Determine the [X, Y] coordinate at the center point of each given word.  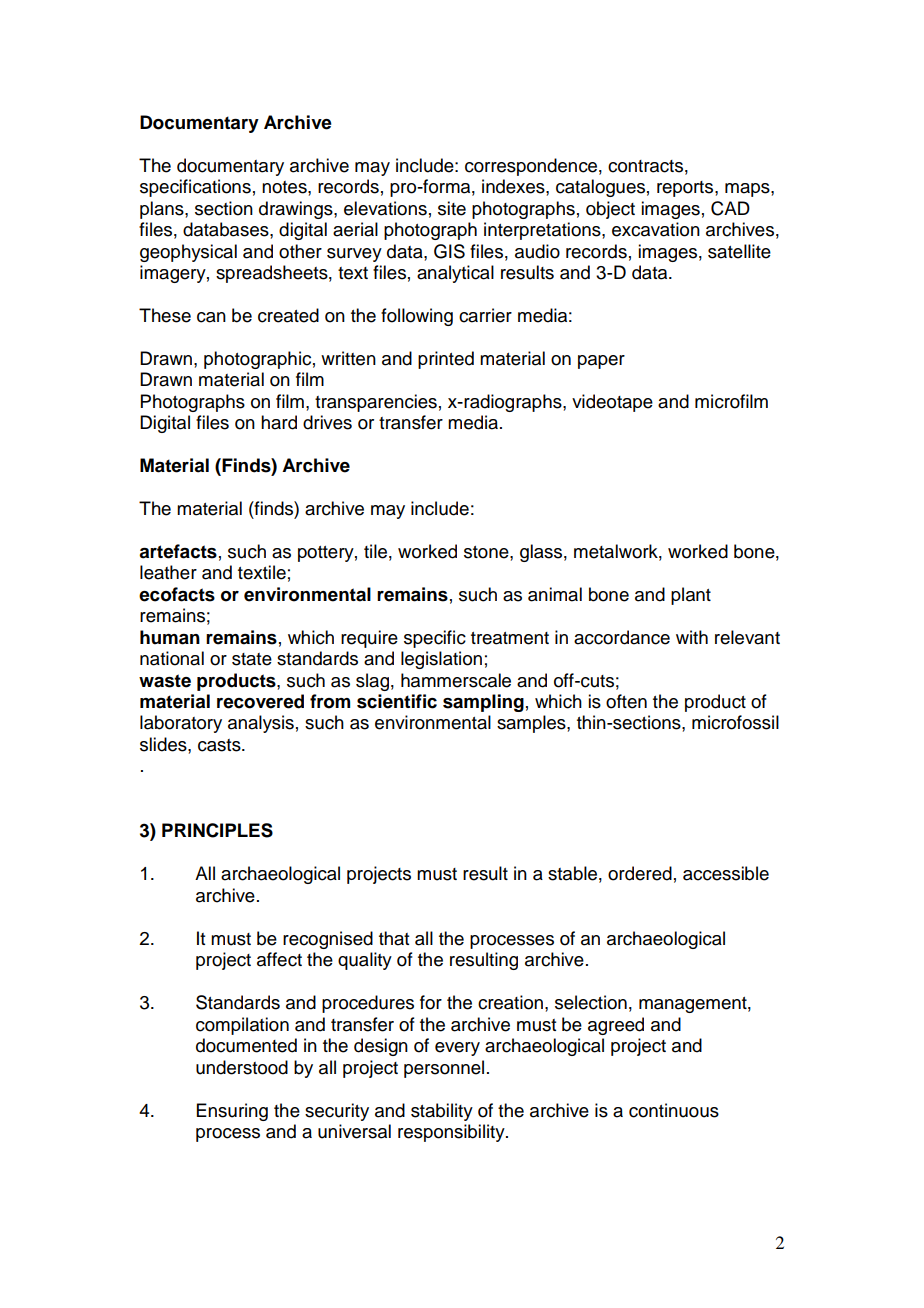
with [692, 637]
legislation [441, 660]
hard [279, 422]
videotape [612, 403]
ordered [640, 873]
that [394, 938]
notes [285, 187]
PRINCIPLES [217, 830]
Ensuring [232, 1112]
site [452, 208]
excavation [656, 229]
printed [446, 360]
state [252, 659]
